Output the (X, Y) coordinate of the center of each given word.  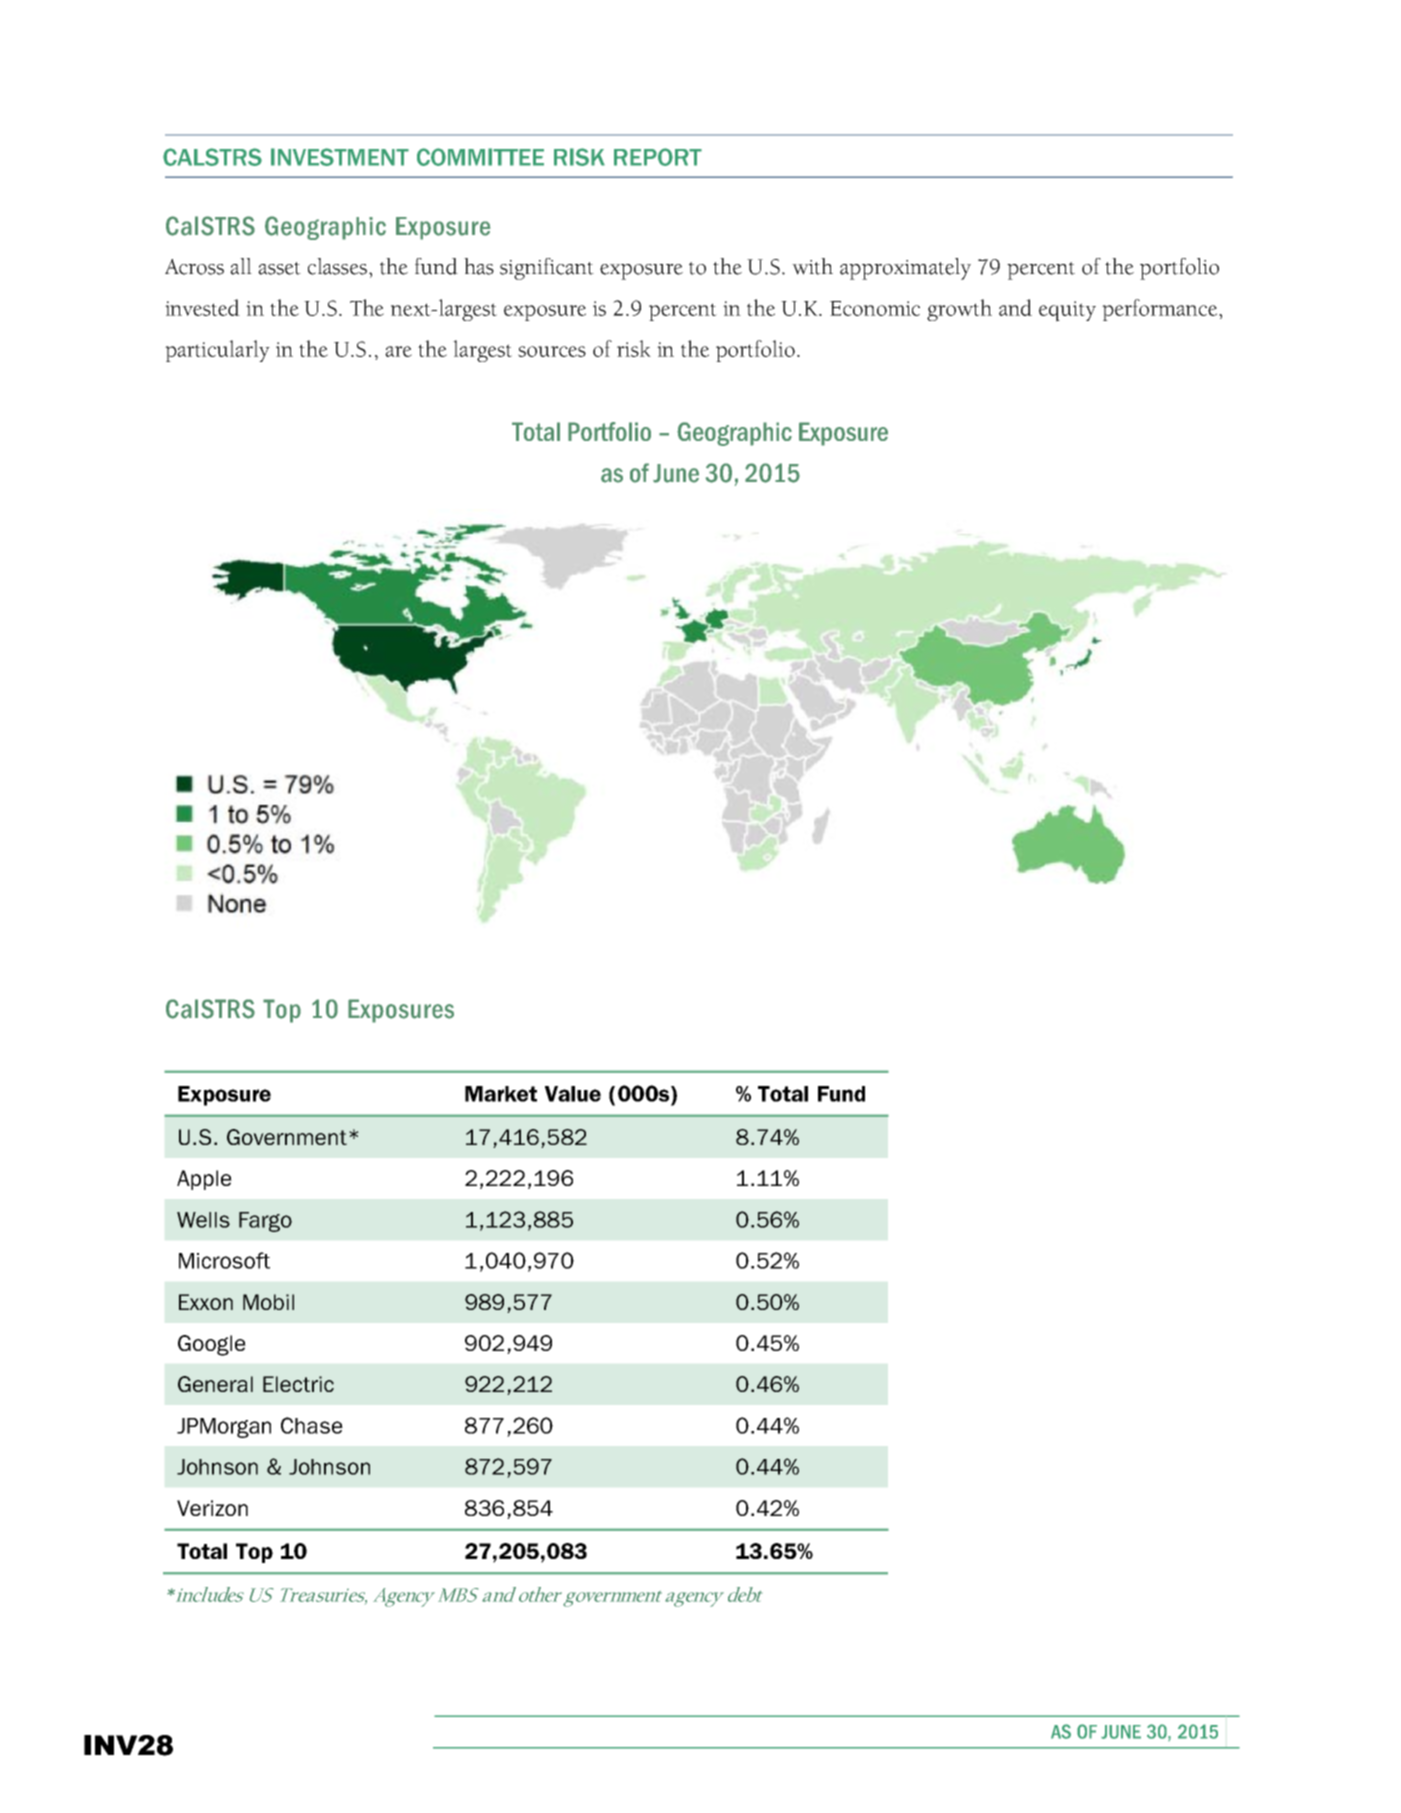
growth (959, 310)
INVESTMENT (340, 157)
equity (1067, 311)
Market (501, 1094)
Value (573, 1094)
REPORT (658, 157)
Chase (312, 1425)
